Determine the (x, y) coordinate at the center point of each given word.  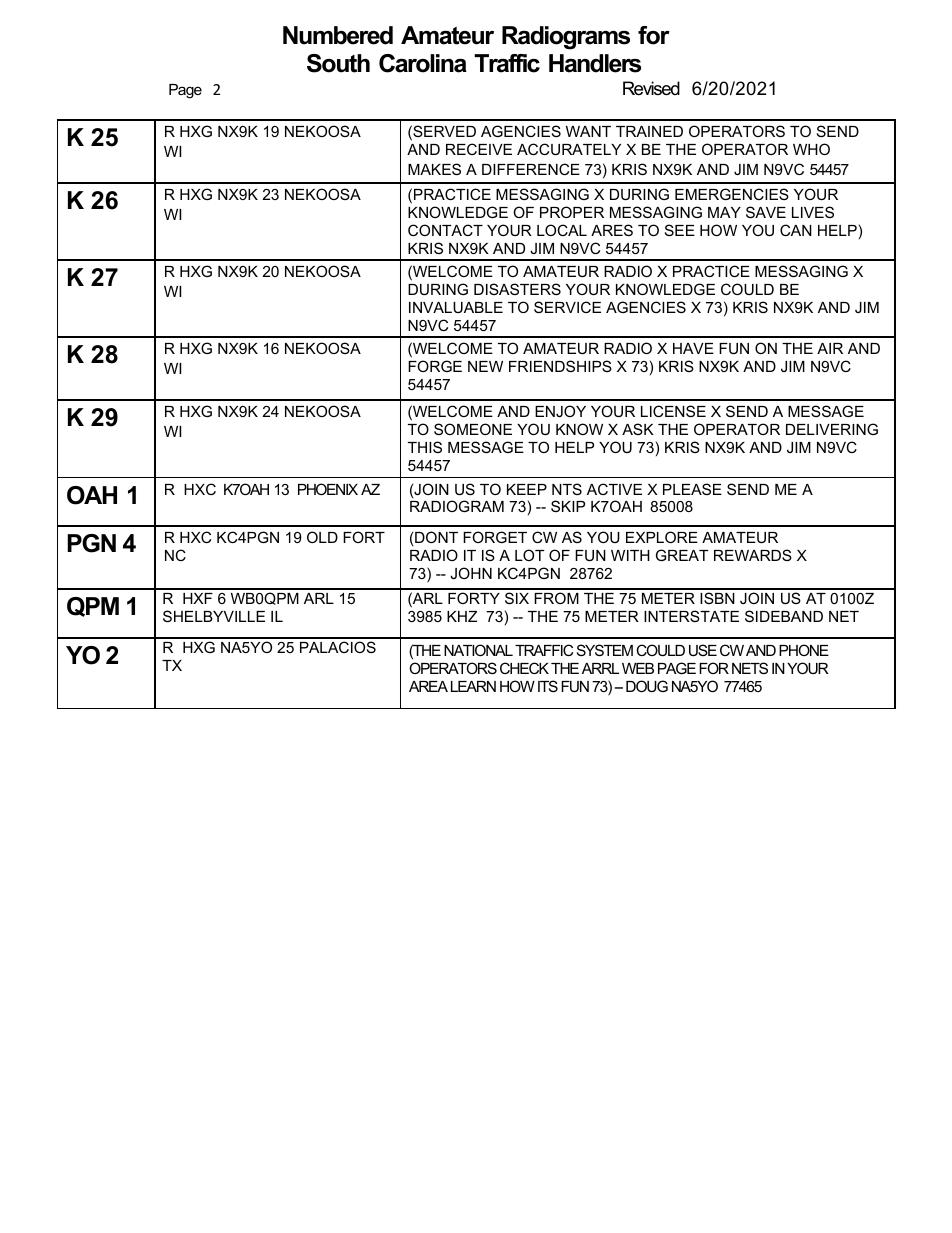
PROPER (572, 212)
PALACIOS (338, 647)
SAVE (766, 212)
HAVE (693, 348)
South (338, 63)
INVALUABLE (456, 307)
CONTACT (445, 230)
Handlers (595, 63)
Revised (651, 88)
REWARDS (753, 555)
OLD (322, 537)
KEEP (527, 489)
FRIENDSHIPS (560, 366)
